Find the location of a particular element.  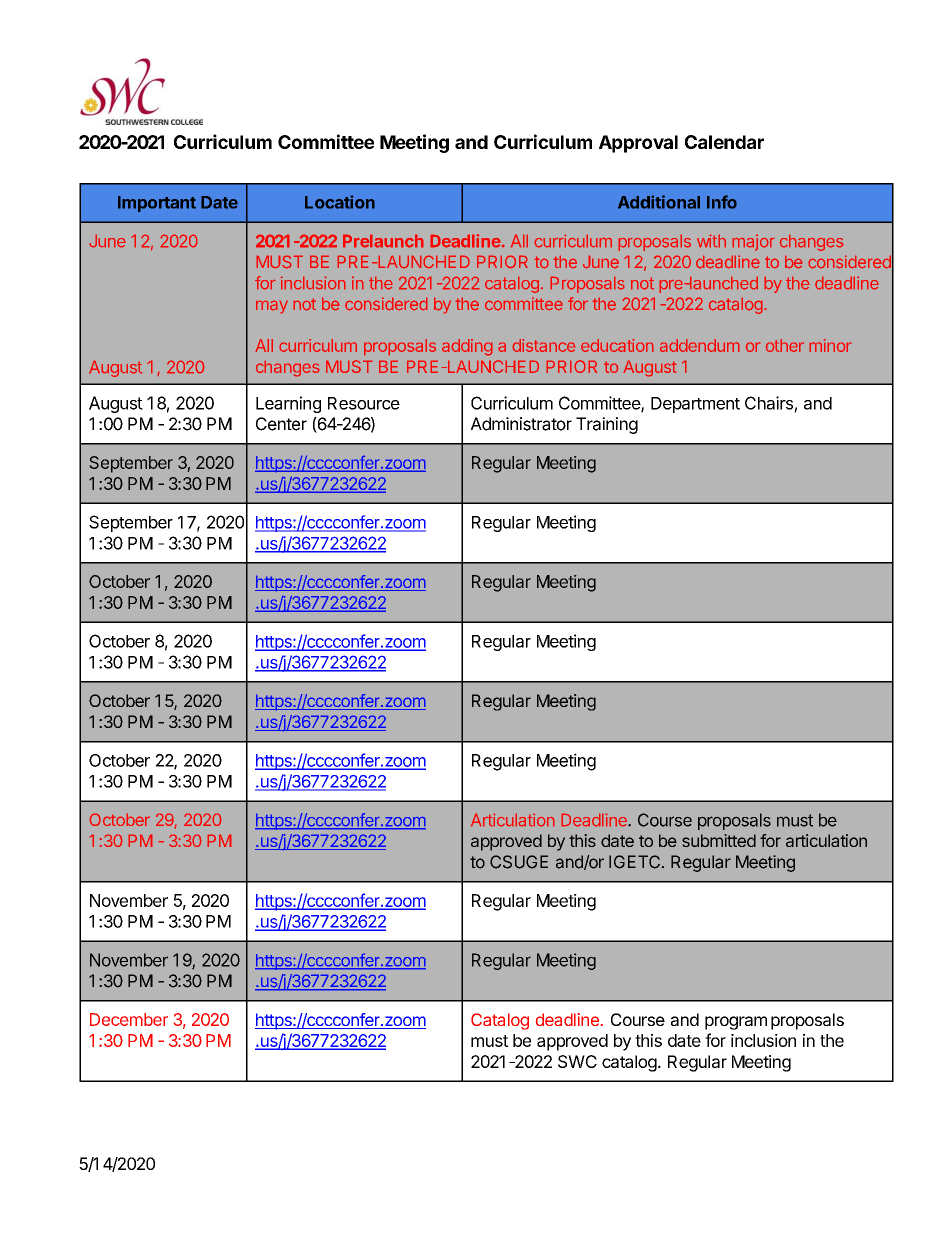

Department is located at coordinates (695, 405).
